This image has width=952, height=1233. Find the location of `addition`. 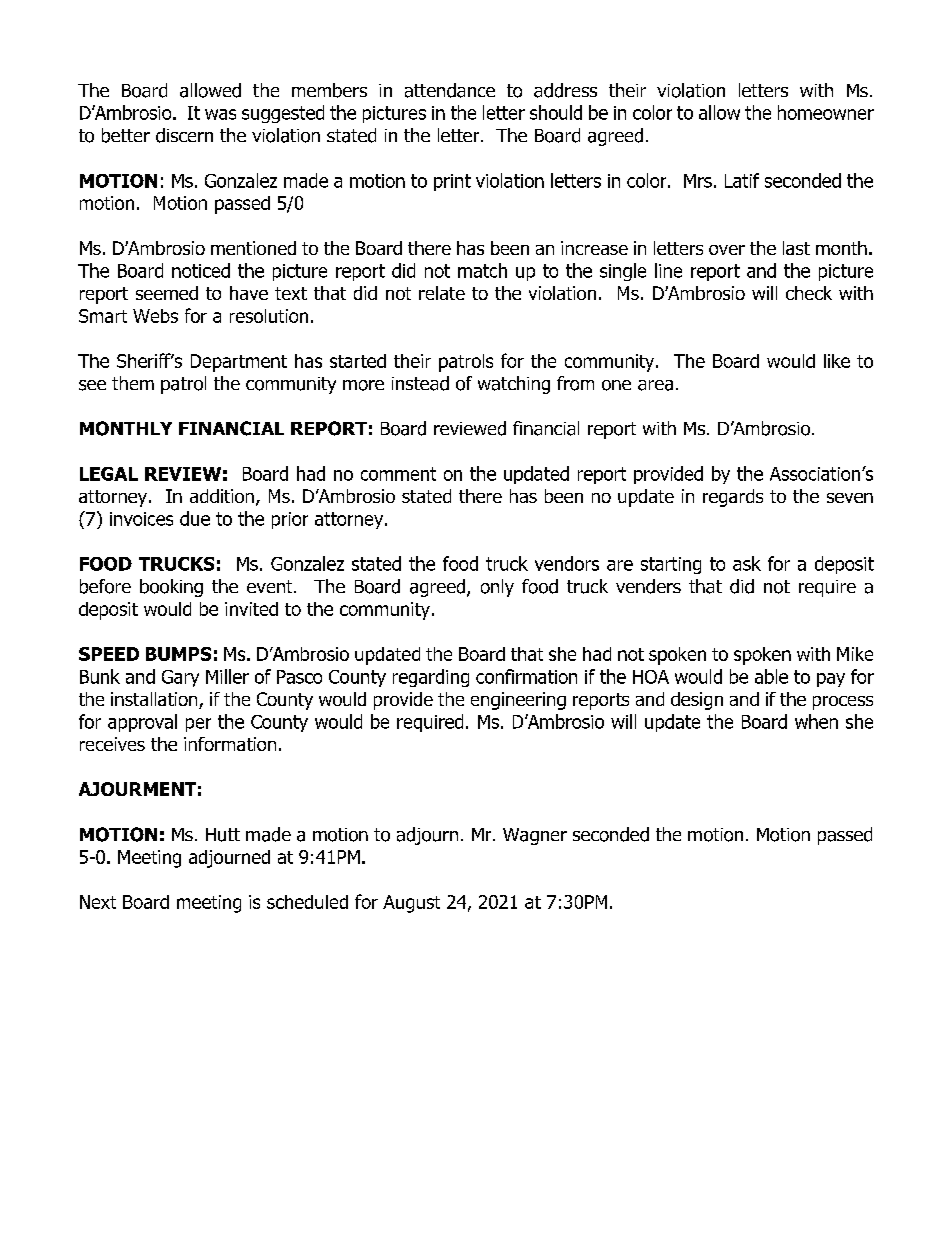

addition is located at coordinates (222, 496).
